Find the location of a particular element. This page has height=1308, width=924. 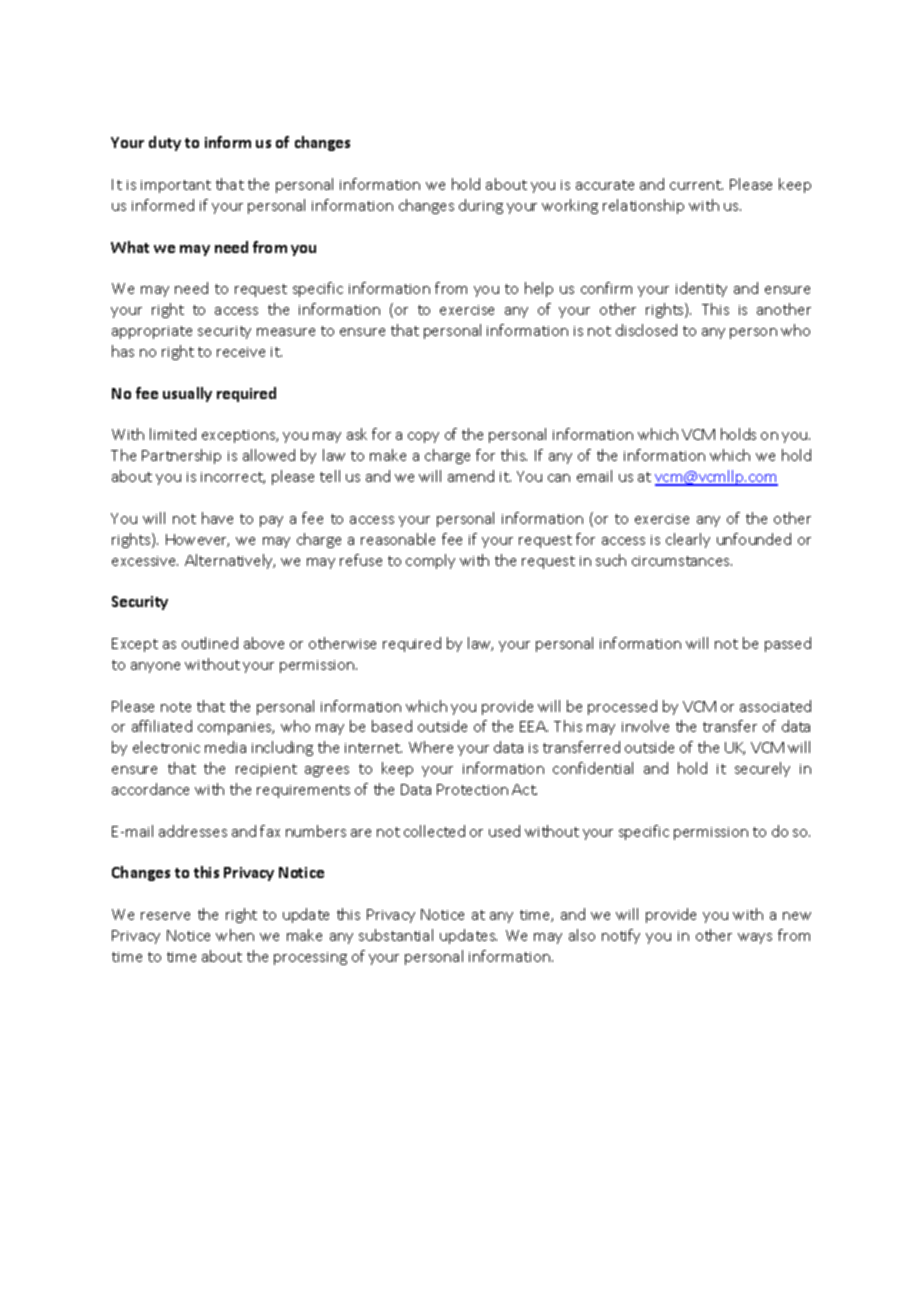

when is located at coordinates (235, 935).
